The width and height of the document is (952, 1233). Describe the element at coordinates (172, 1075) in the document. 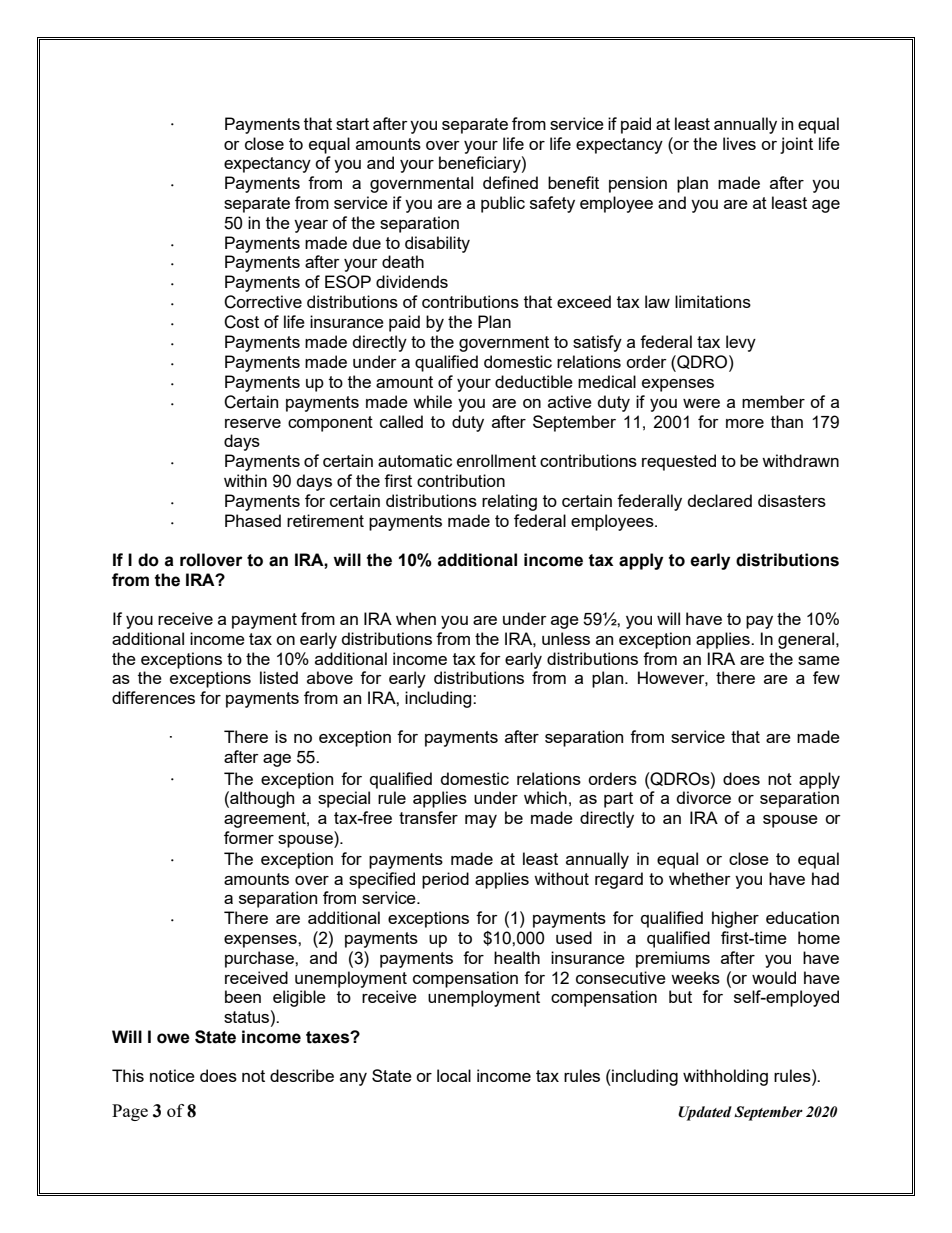

I see `notice` at that location.
